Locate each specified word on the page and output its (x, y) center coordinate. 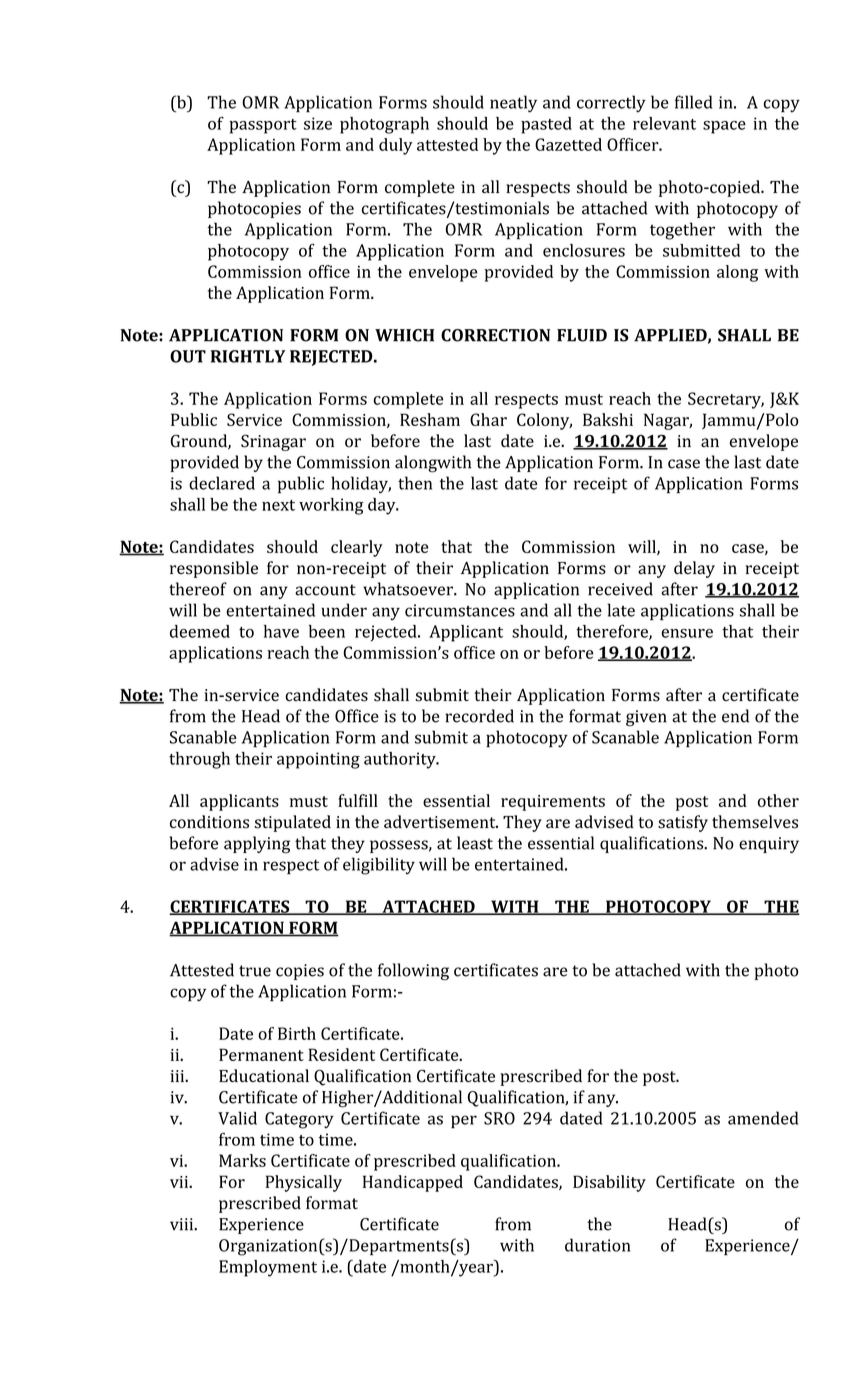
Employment (268, 1268)
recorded (479, 716)
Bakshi (608, 419)
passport (263, 126)
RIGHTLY (248, 356)
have (281, 631)
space (724, 127)
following (413, 972)
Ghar (488, 419)
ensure (687, 633)
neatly (513, 104)
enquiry (769, 845)
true (255, 971)
